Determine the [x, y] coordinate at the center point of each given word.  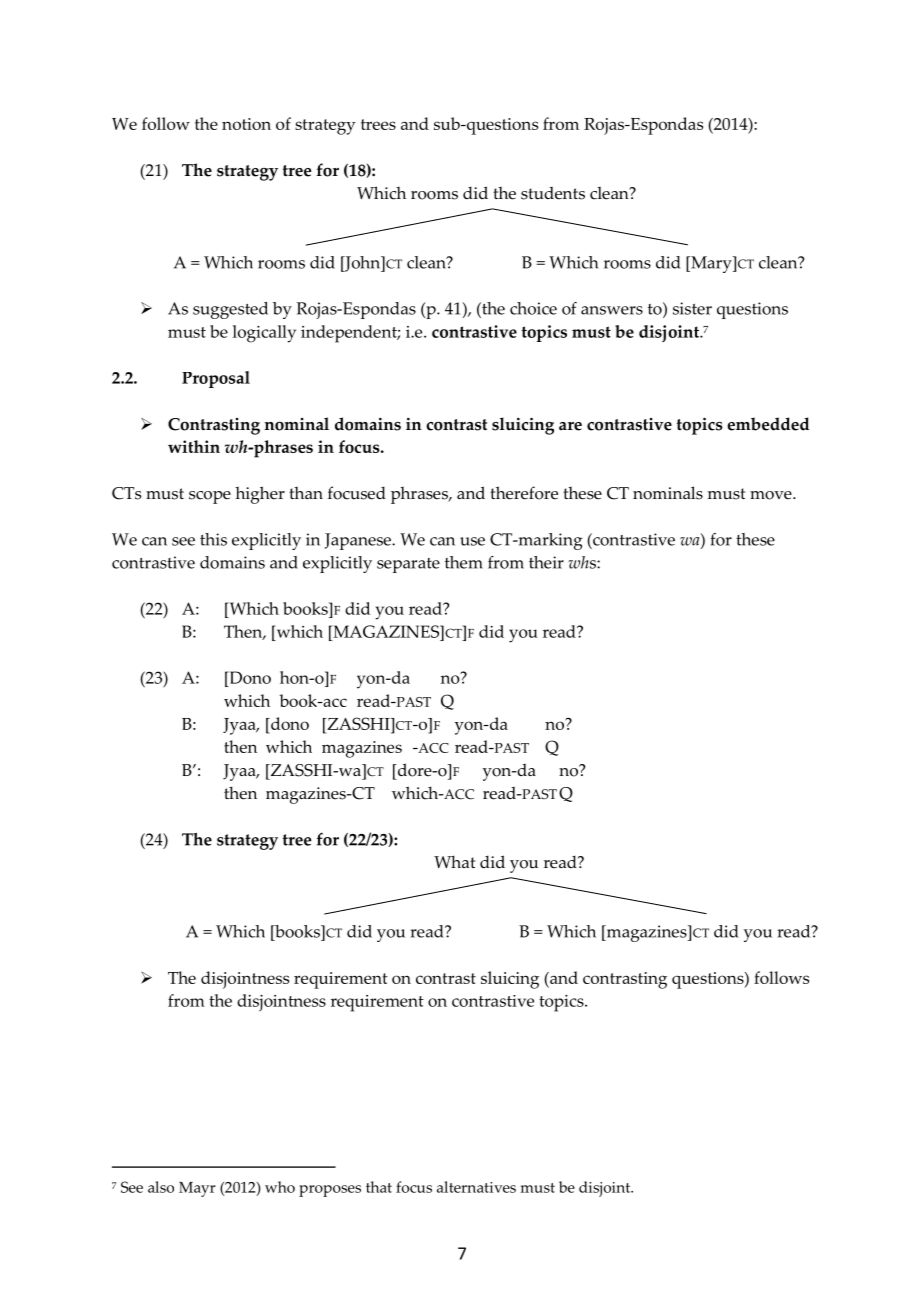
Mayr [197, 1189]
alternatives [476, 1187]
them [464, 562]
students [553, 193]
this [213, 539]
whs [583, 562]
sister [692, 308]
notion [246, 124]
